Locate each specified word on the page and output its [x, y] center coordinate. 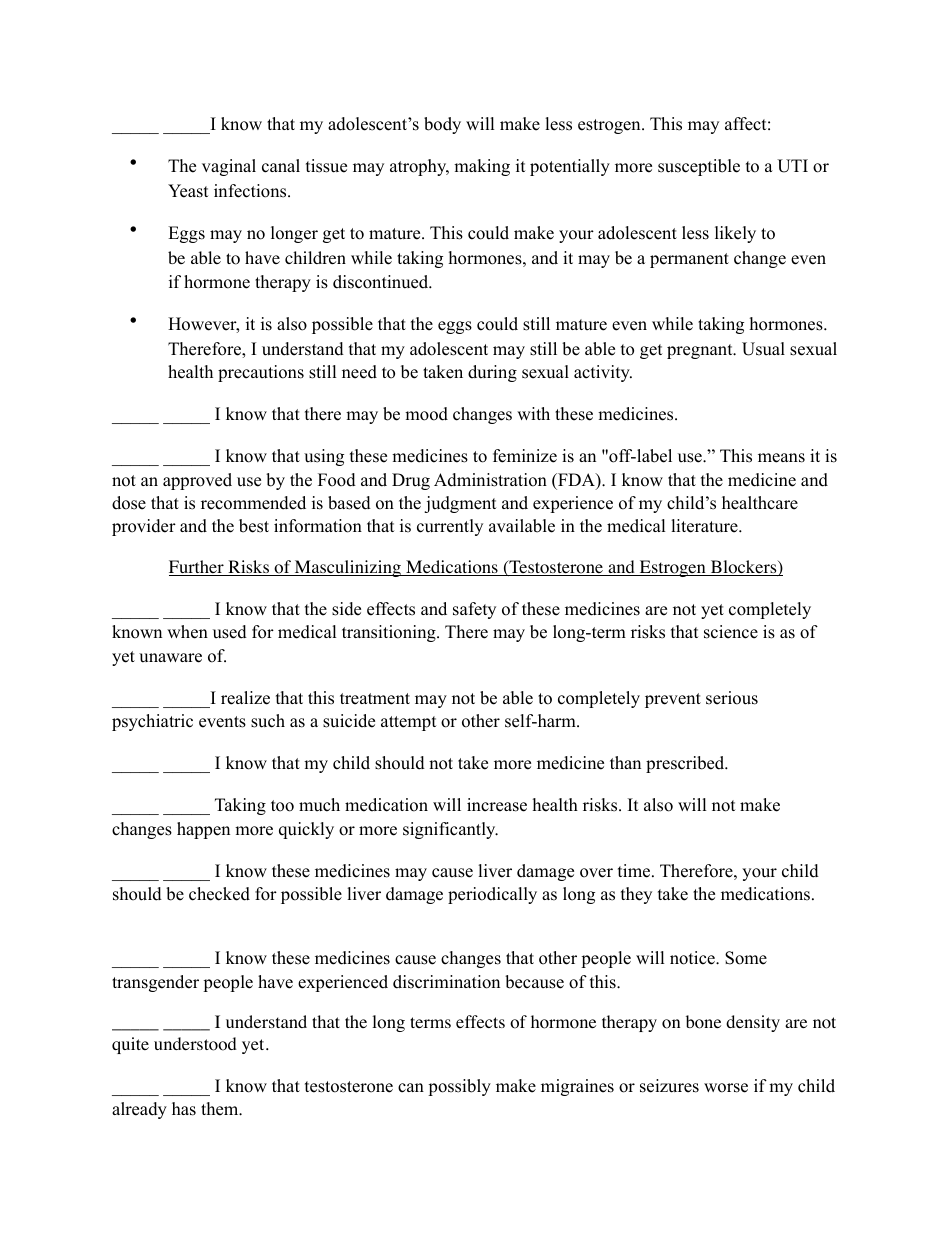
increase [497, 805]
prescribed [686, 764]
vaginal [229, 167]
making [482, 167]
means [781, 458]
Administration [490, 480]
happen [203, 830]
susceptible [699, 167]
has [184, 1109]
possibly [459, 1087]
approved [197, 481]
